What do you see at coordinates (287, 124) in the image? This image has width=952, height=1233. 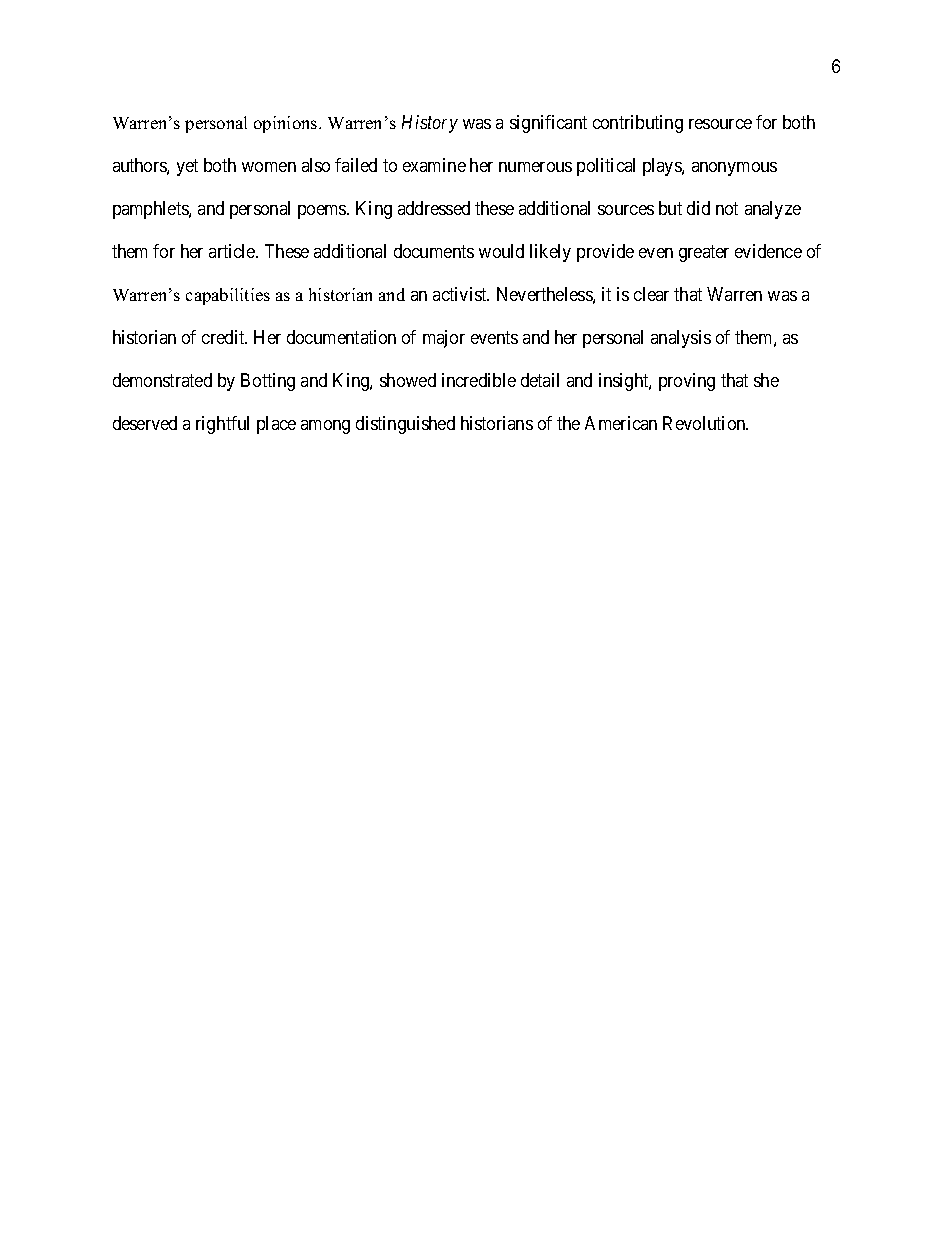 I see `opinions` at bounding box center [287, 124].
